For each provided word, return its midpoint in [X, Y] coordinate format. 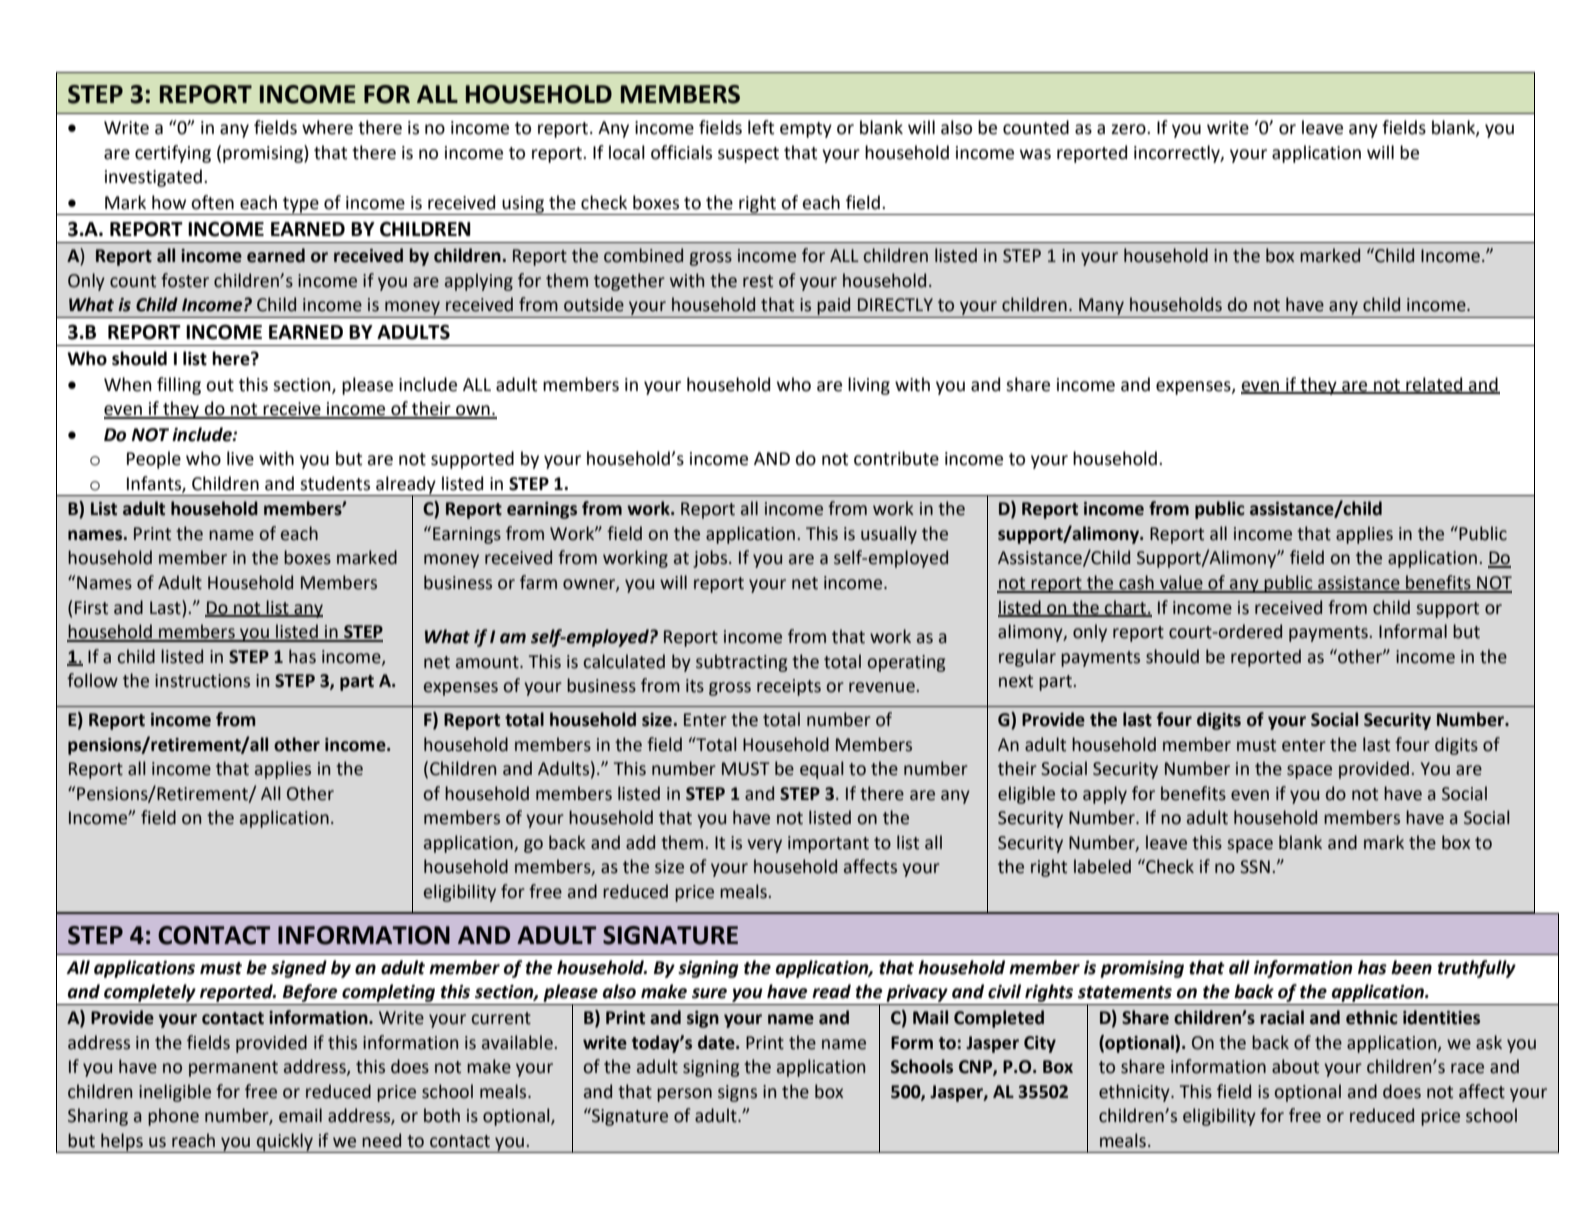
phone [173, 1117]
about [1295, 1066]
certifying [173, 154]
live [240, 458]
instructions [202, 681]
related [1434, 385]
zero [1129, 129]
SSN [1255, 867]
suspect [748, 155]
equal [822, 770]
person [684, 1095]
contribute [896, 458]
